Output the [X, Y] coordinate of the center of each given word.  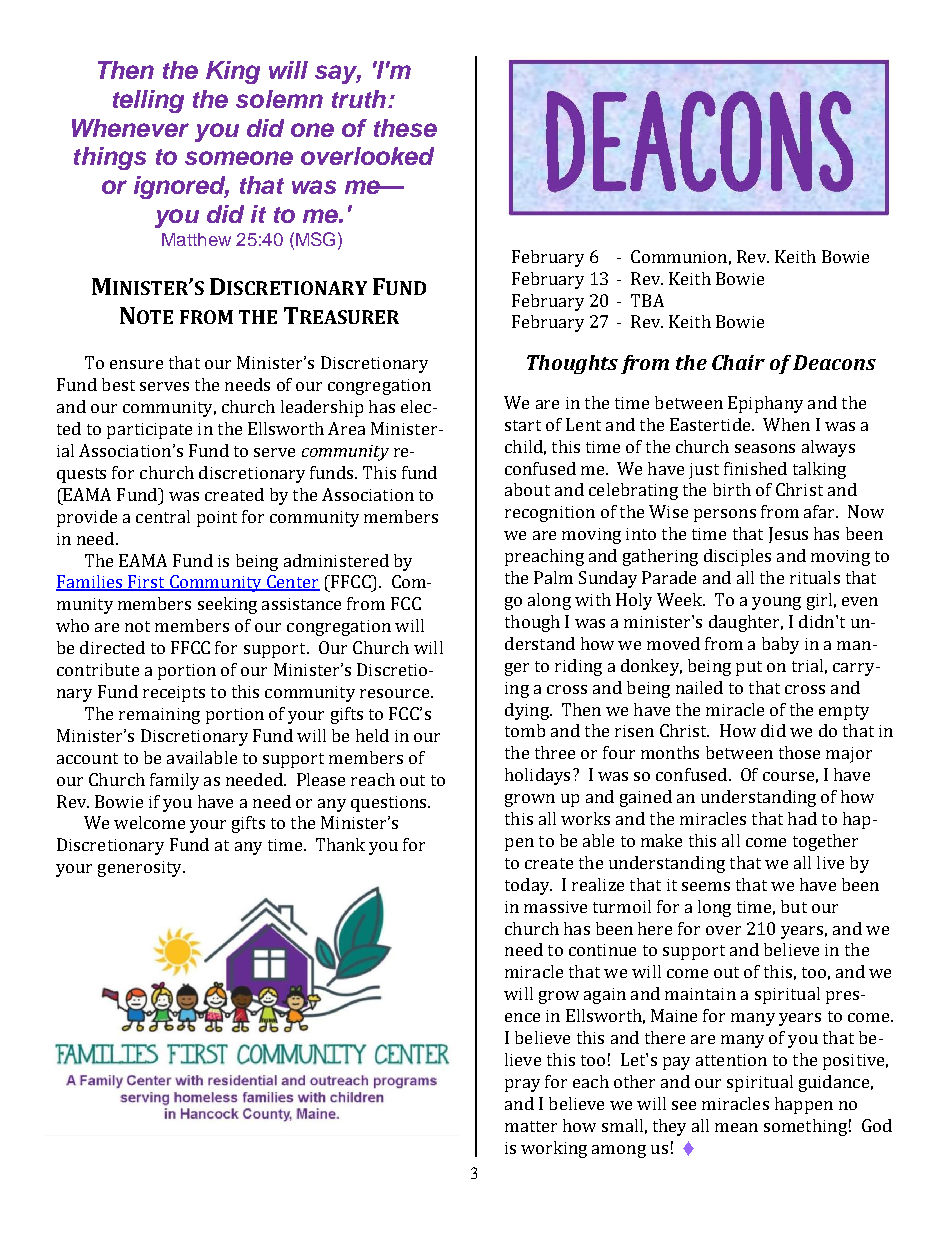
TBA [647, 300]
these [405, 128]
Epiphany [765, 404]
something [805, 1127]
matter [531, 1126]
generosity [141, 869]
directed [112, 647]
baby [780, 645]
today [528, 886]
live [830, 862]
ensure [136, 364]
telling [148, 101]
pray [522, 1085]
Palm [553, 577]
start [523, 425]
